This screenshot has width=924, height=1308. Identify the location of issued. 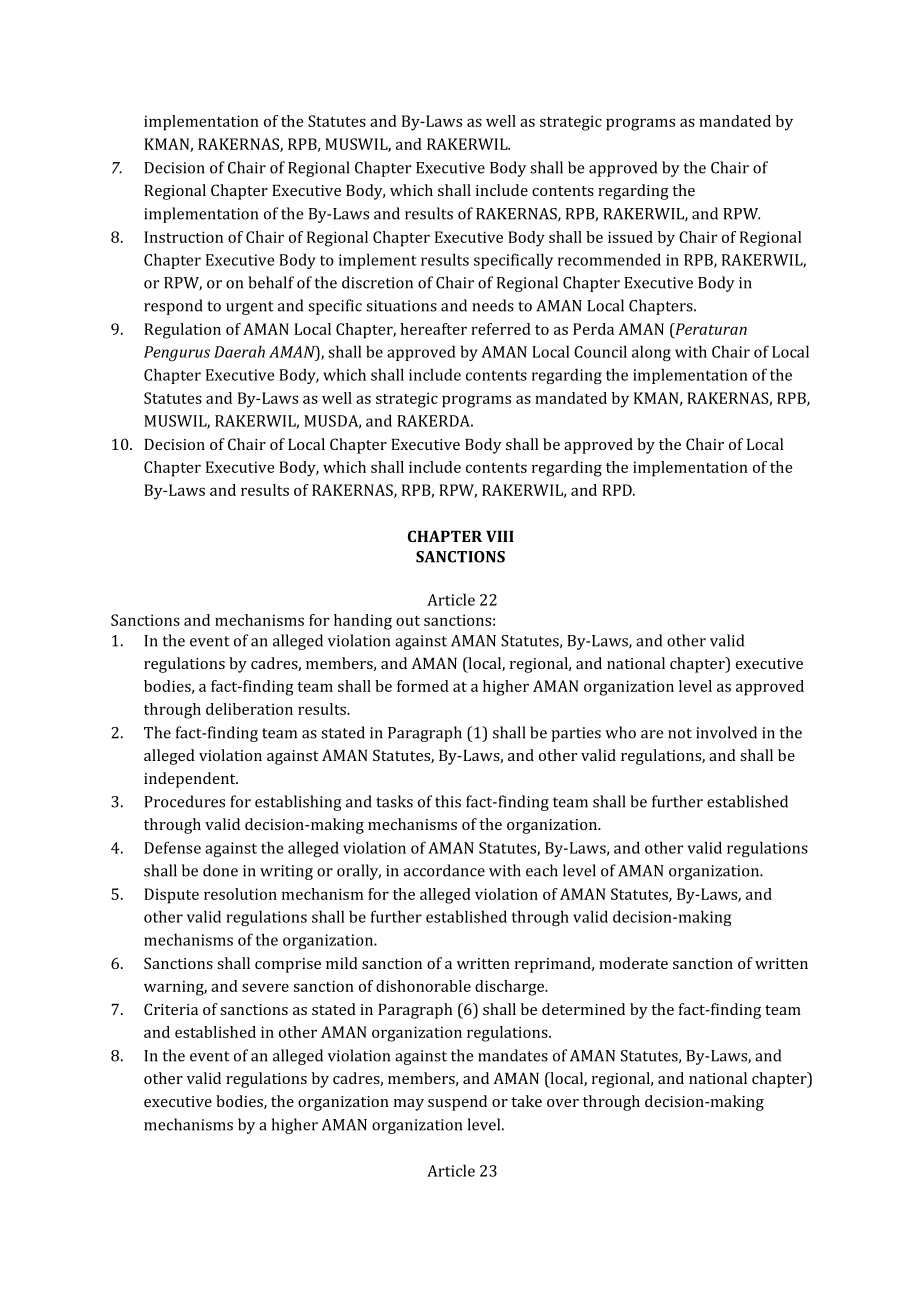
(630, 237).
